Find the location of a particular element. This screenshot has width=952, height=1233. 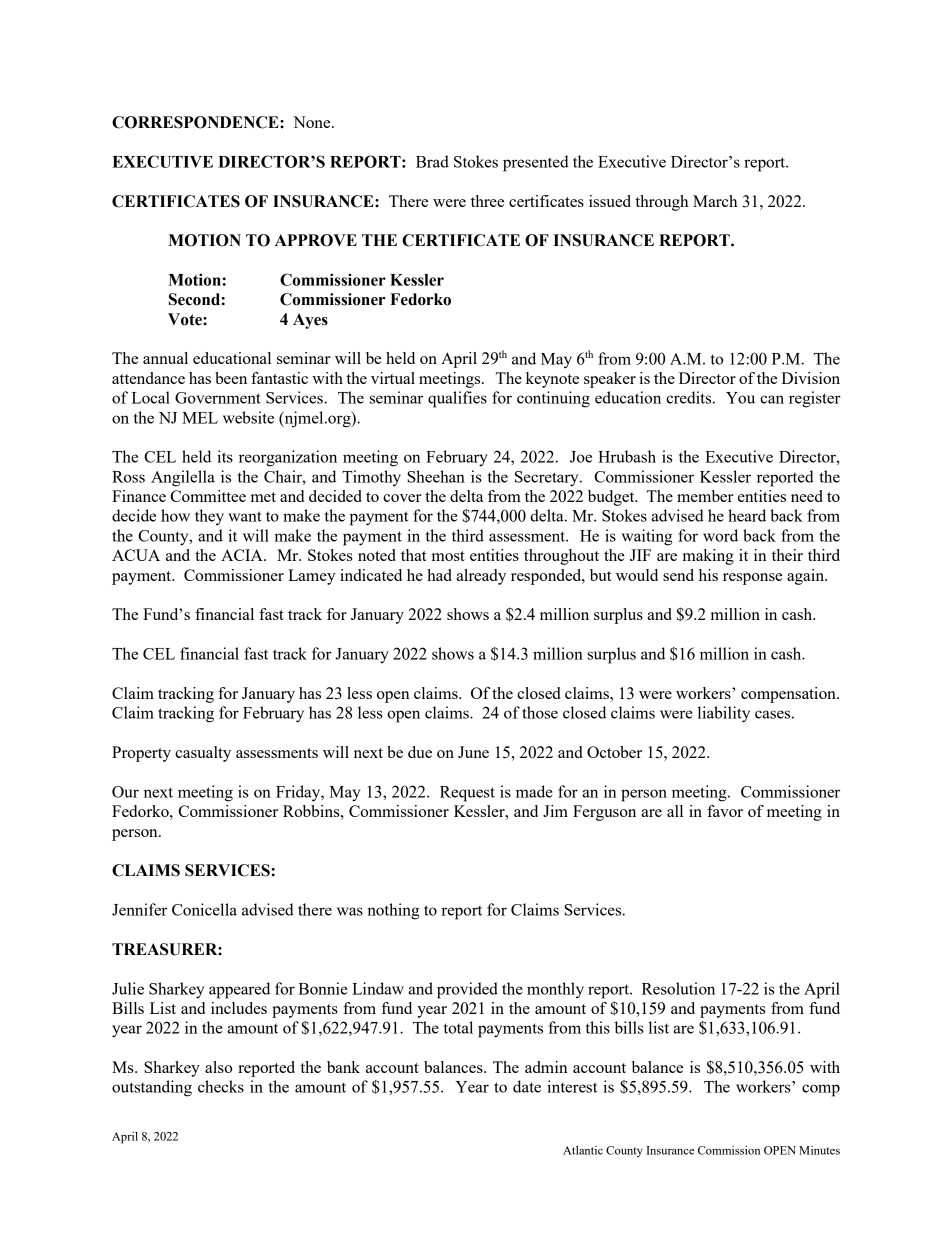

most is located at coordinates (448, 556).
